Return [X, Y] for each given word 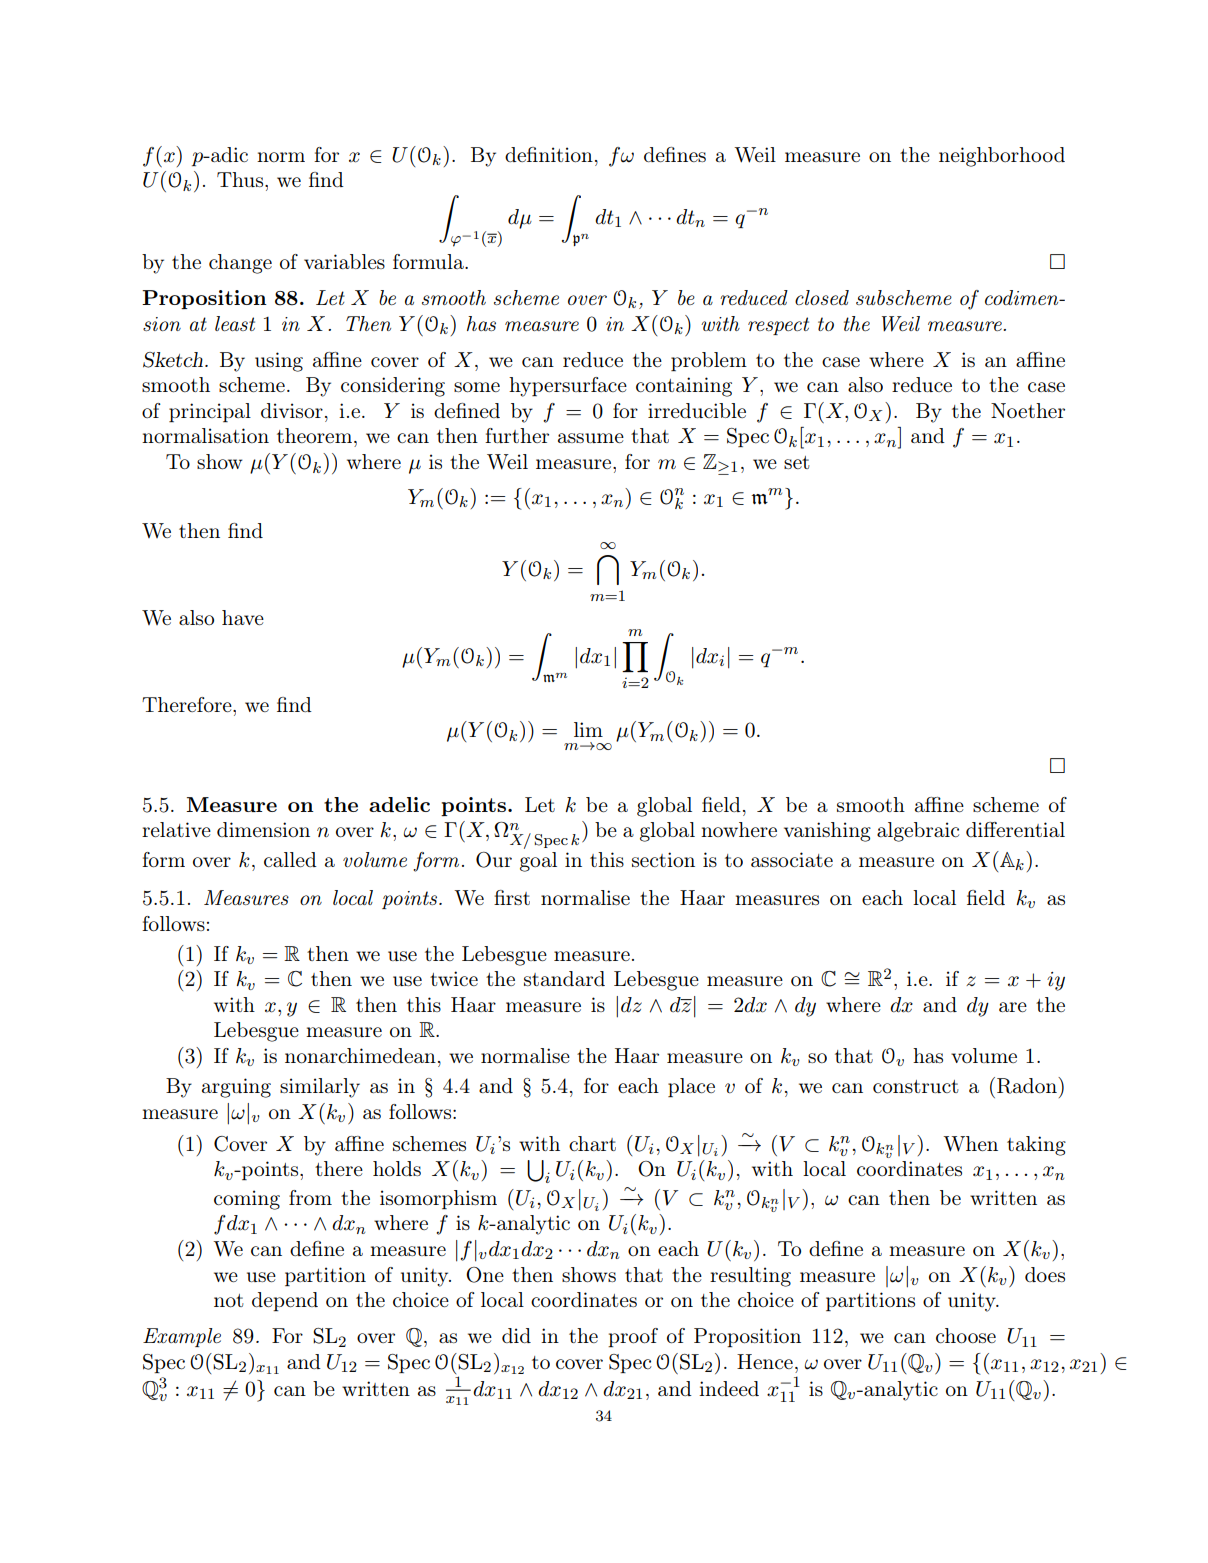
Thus [241, 179]
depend [285, 1301]
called [290, 859]
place [691, 1087]
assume [591, 438]
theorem [316, 435]
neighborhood [1002, 157]
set [797, 462]
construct [916, 1086]
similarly [320, 1088]
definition [549, 155]
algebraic [918, 832]
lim [588, 729]
